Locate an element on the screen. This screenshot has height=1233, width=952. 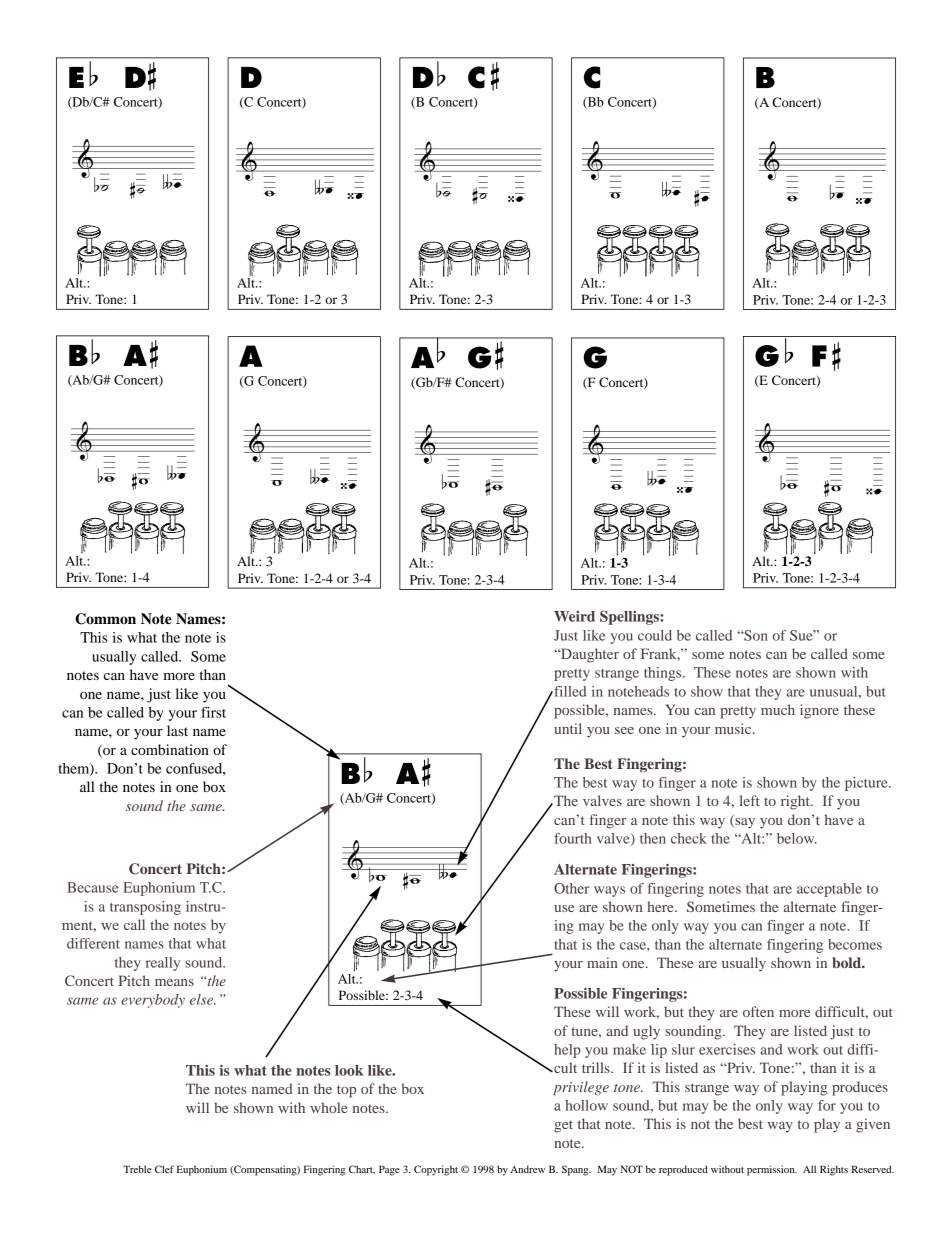
Common is located at coordinates (105, 619).
